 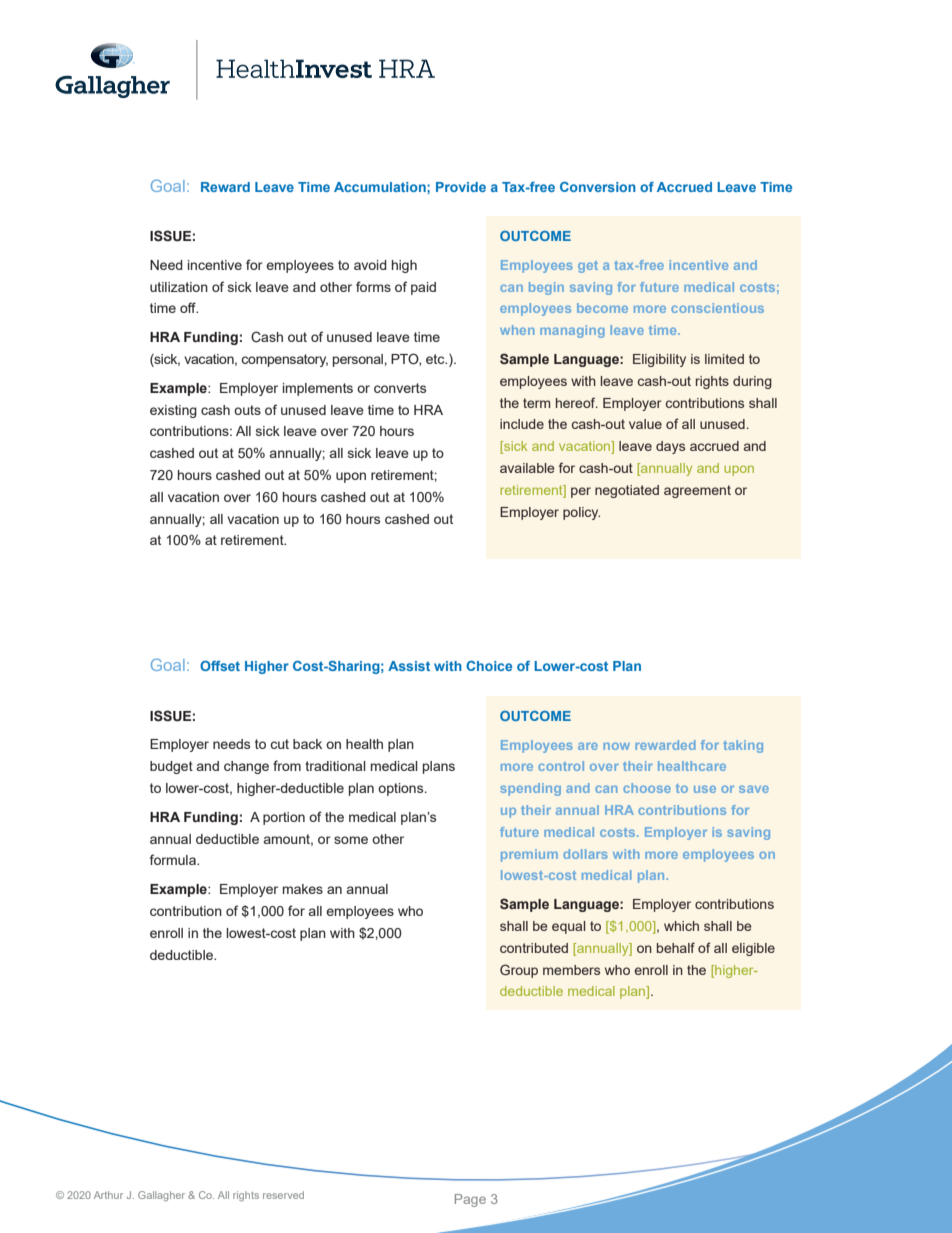 What do you see at coordinates (616, 746) in the page?
I see `now` at bounding box center [616, 746].
